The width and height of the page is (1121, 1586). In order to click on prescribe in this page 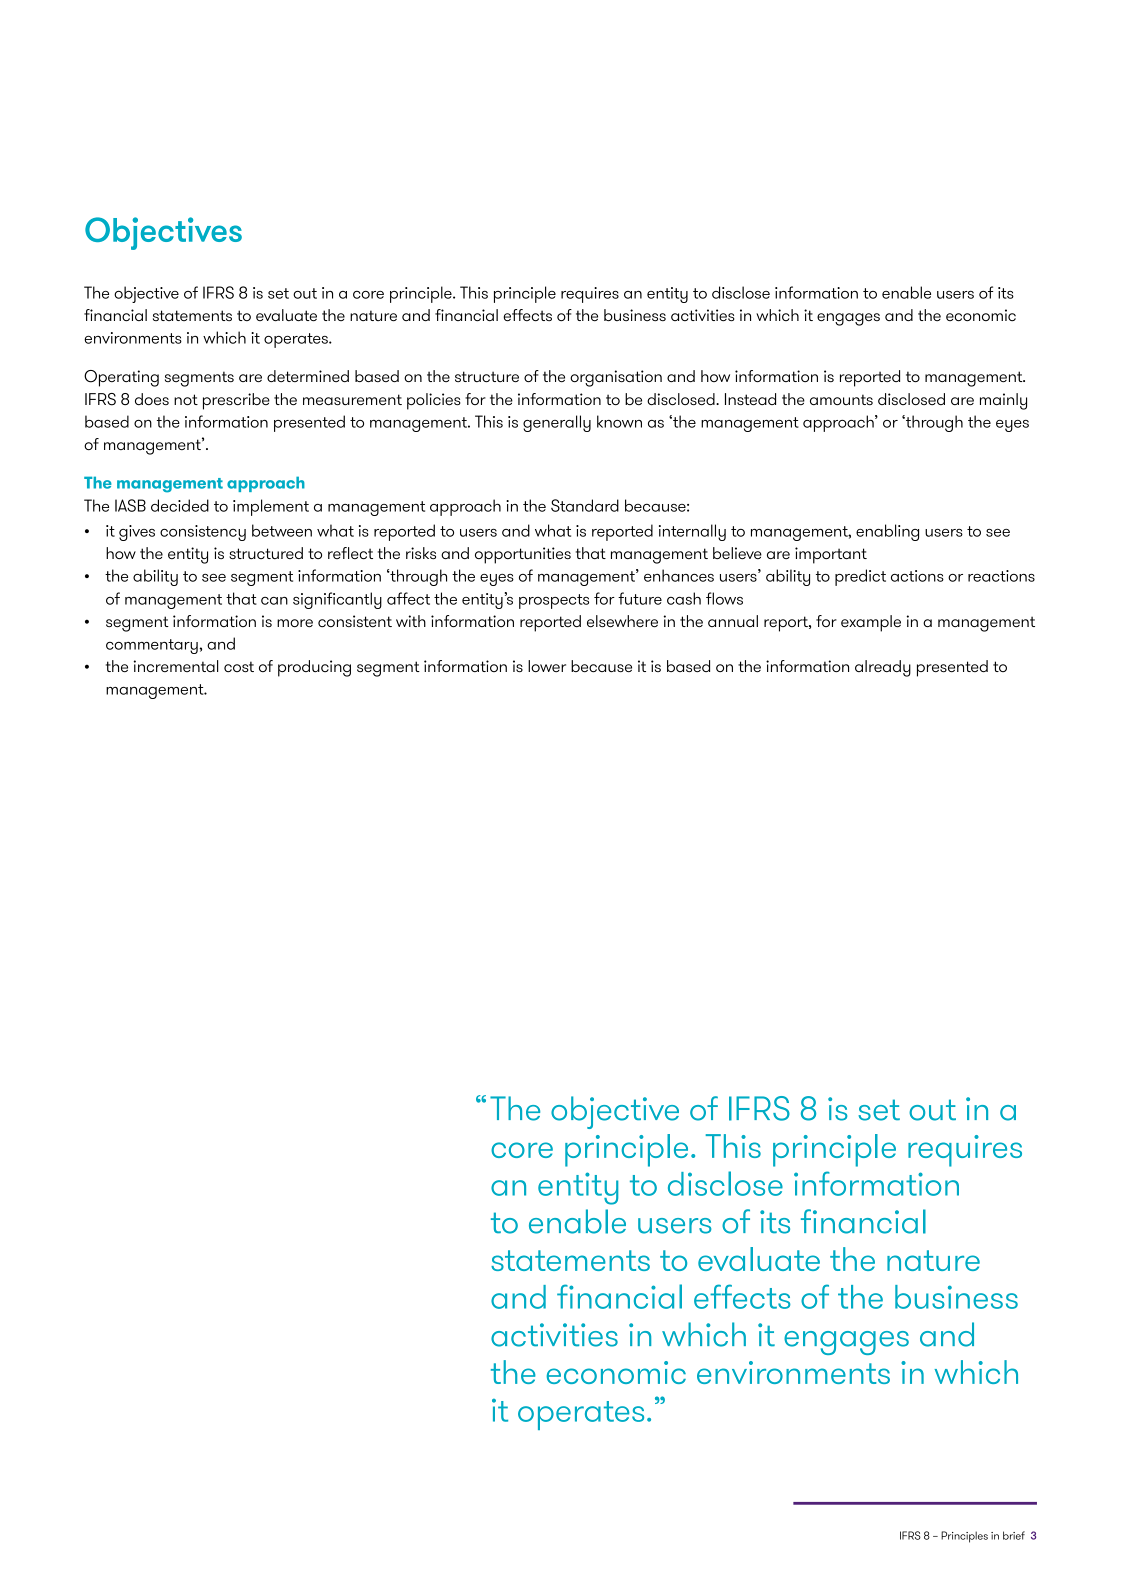, I will do `click(236, 401)`.
